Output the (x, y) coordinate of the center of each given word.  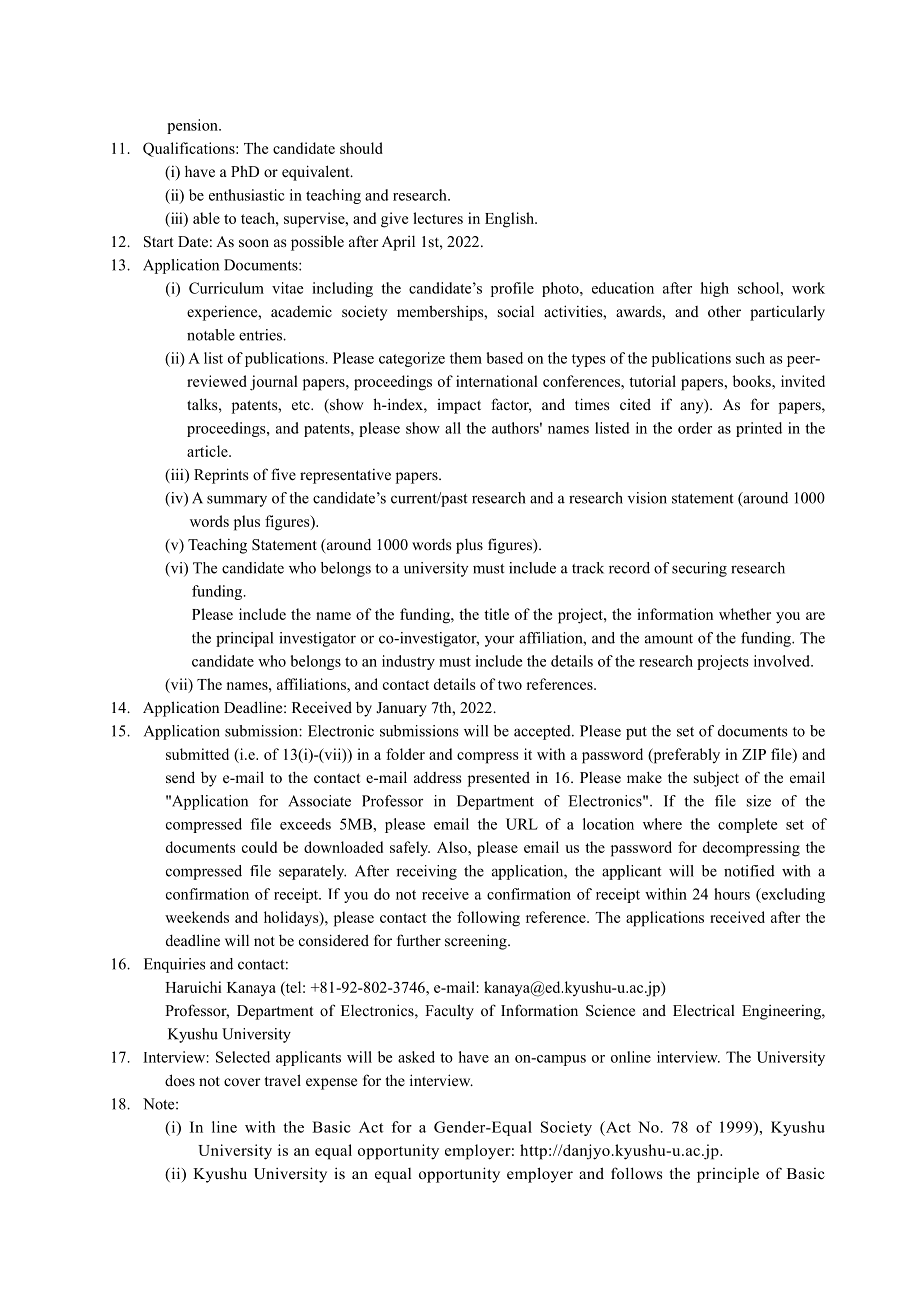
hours (732, 894)
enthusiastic (246, 195)
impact (459, 406)
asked (416, 1057)
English (510, 220)
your (499, 641)
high (715, 289)
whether (745, 614)
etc (302, 405)
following (488, 919)
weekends (197, 917)
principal (244, 639)
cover (242, 1082)
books (753, 381)
